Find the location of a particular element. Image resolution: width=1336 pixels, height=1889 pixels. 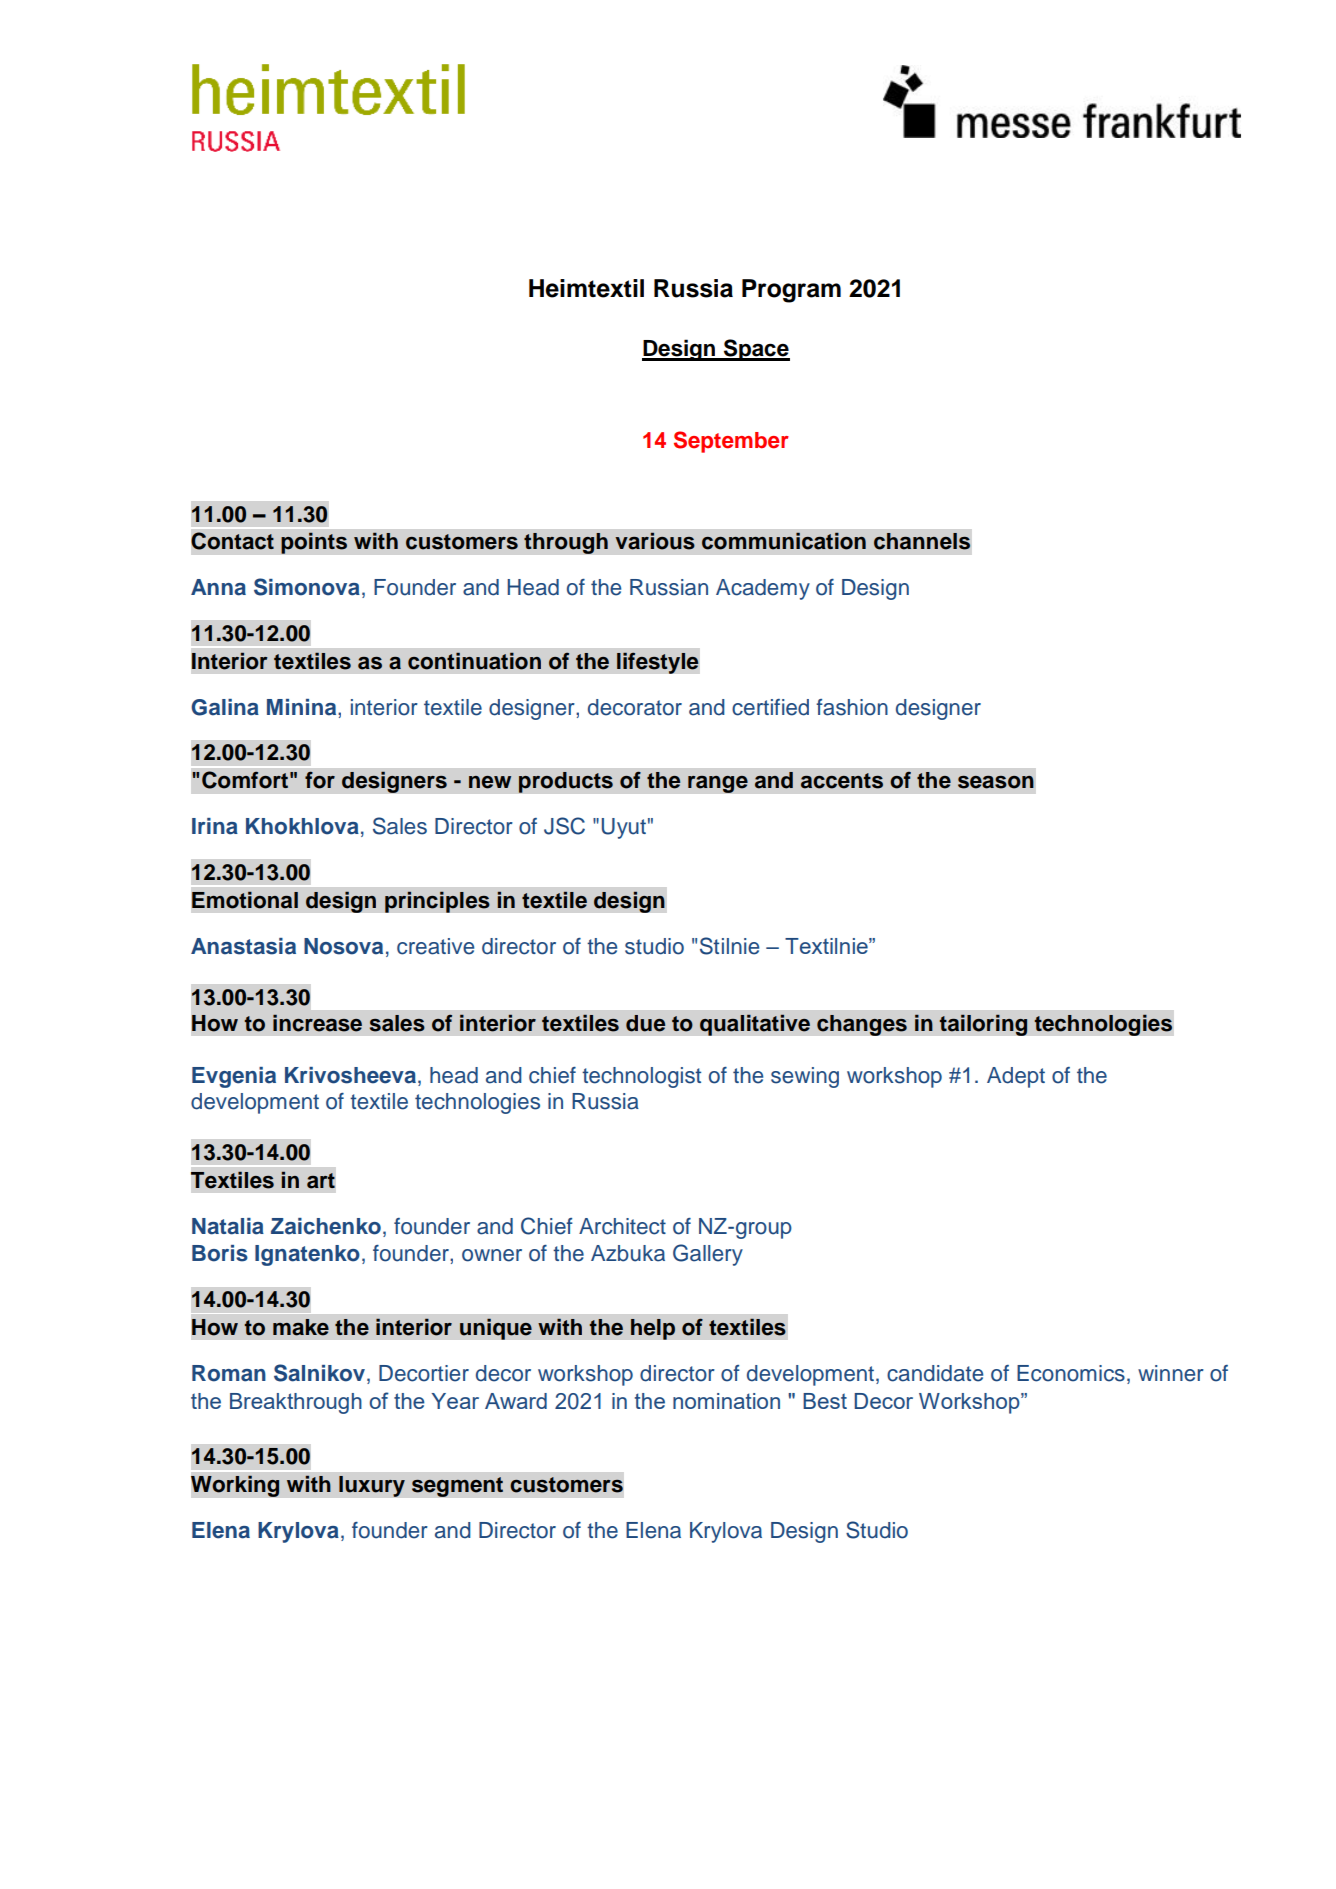

Emotional is located at coordinates (245, 900).
